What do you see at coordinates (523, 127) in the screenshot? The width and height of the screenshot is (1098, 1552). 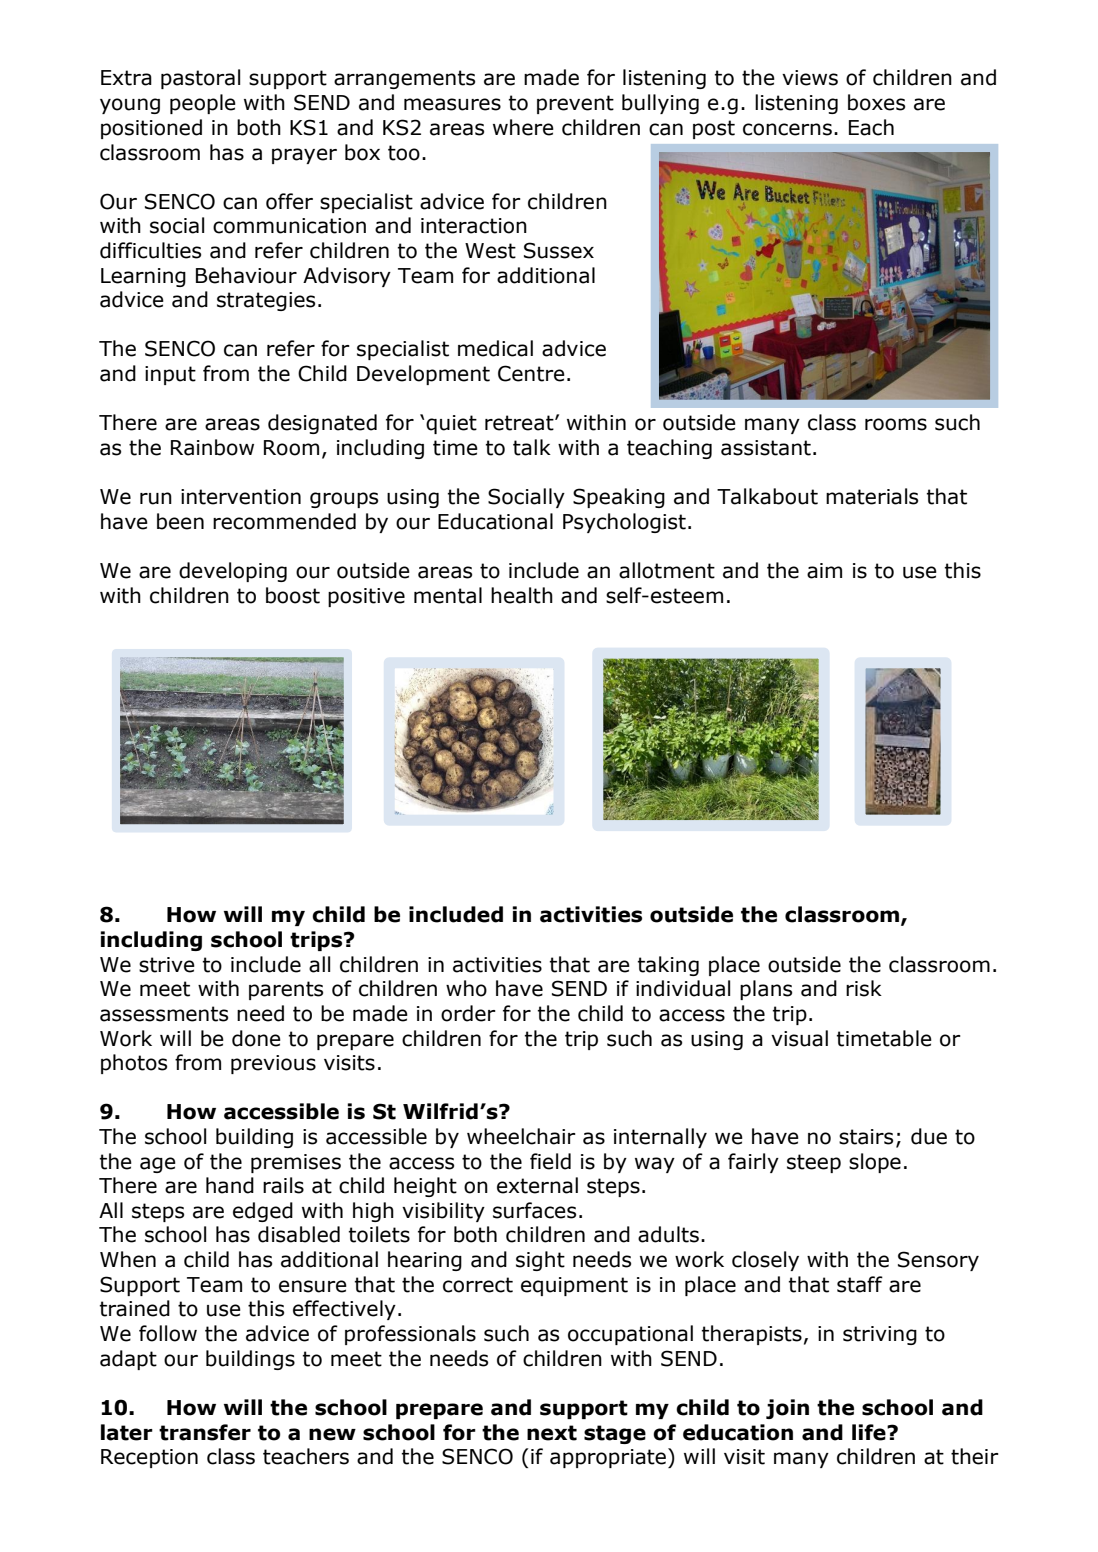 I see `where` at bounding box center [523, 127].
